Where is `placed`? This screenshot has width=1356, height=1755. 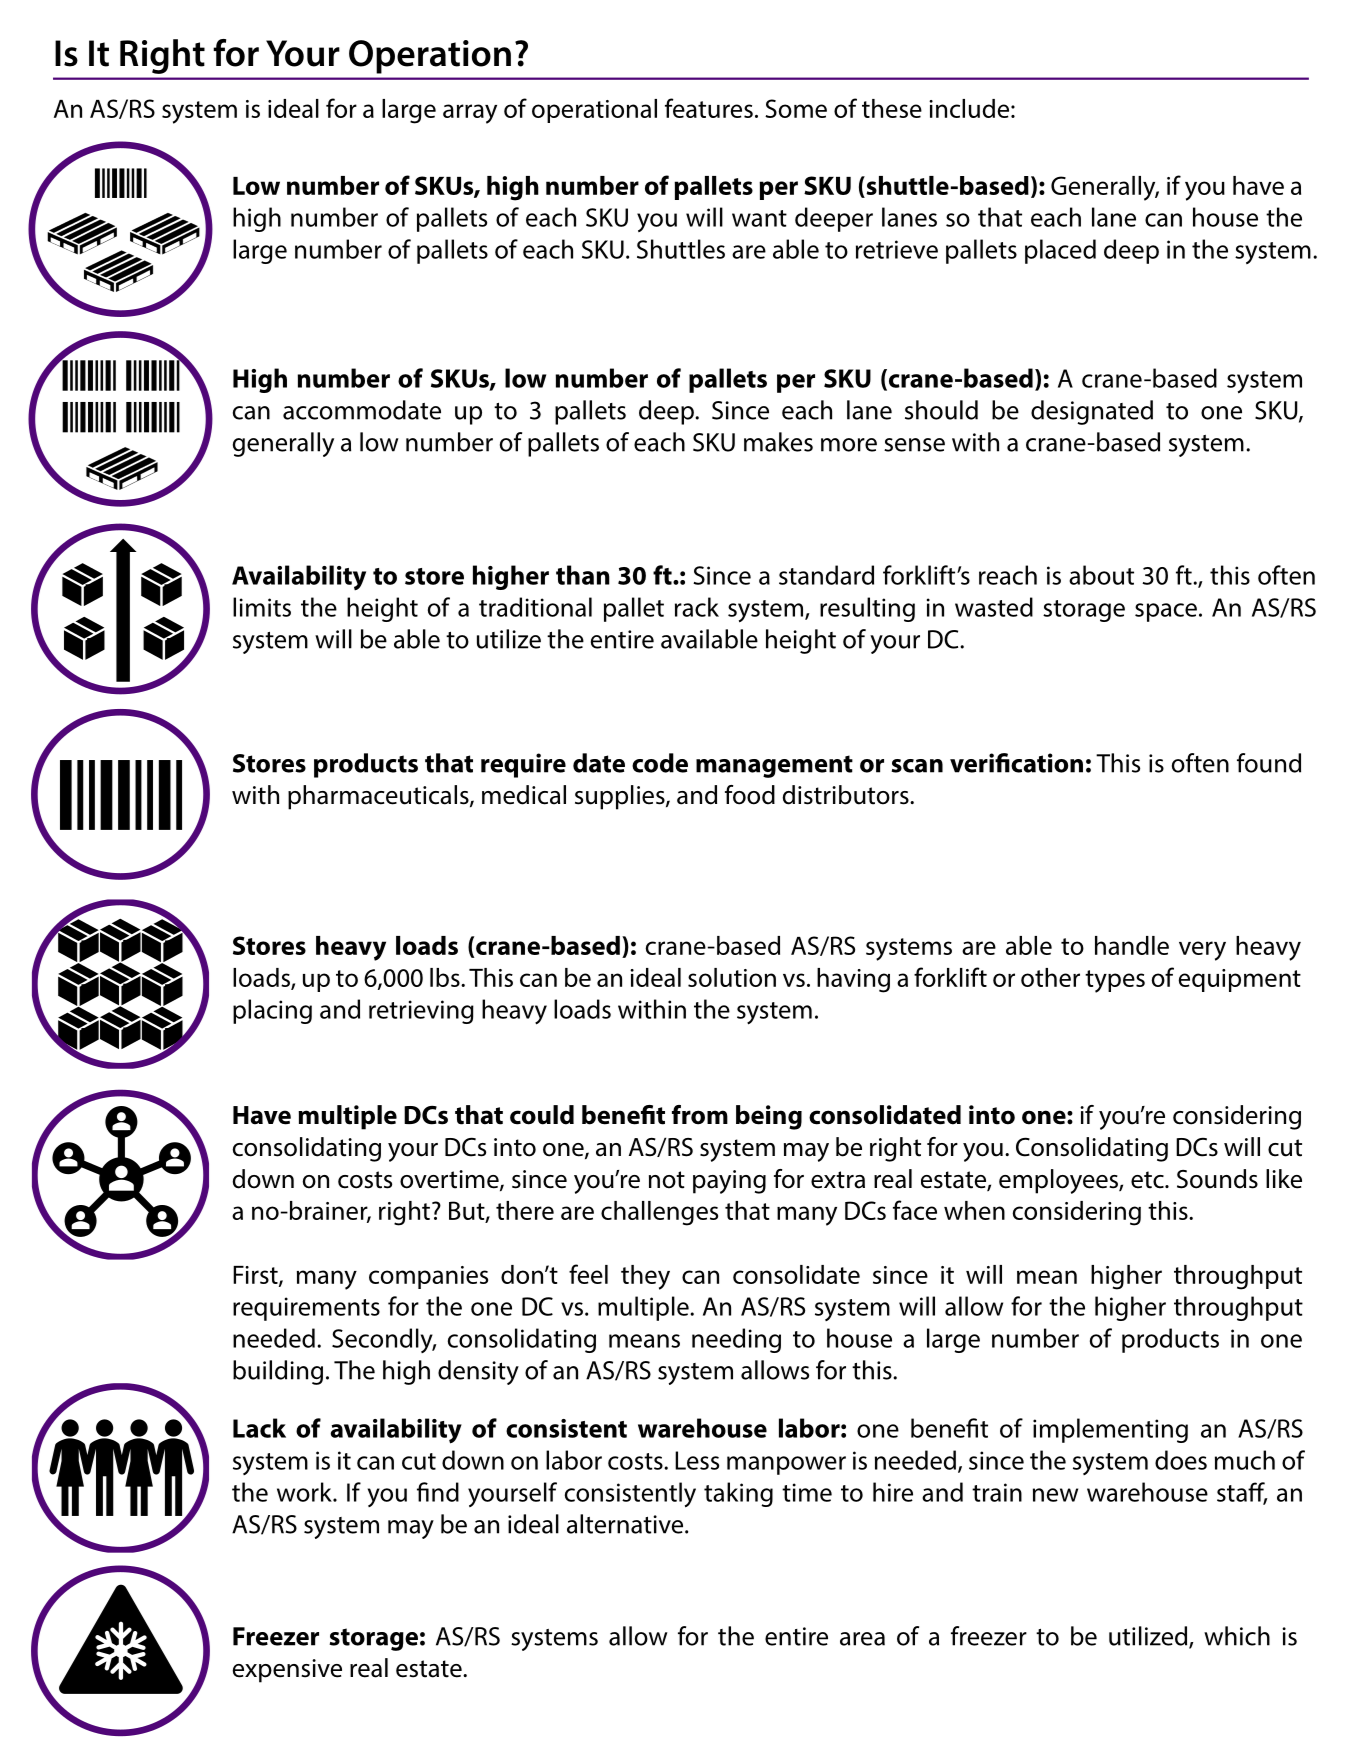
placed is located at coordinates (1060, 251).
